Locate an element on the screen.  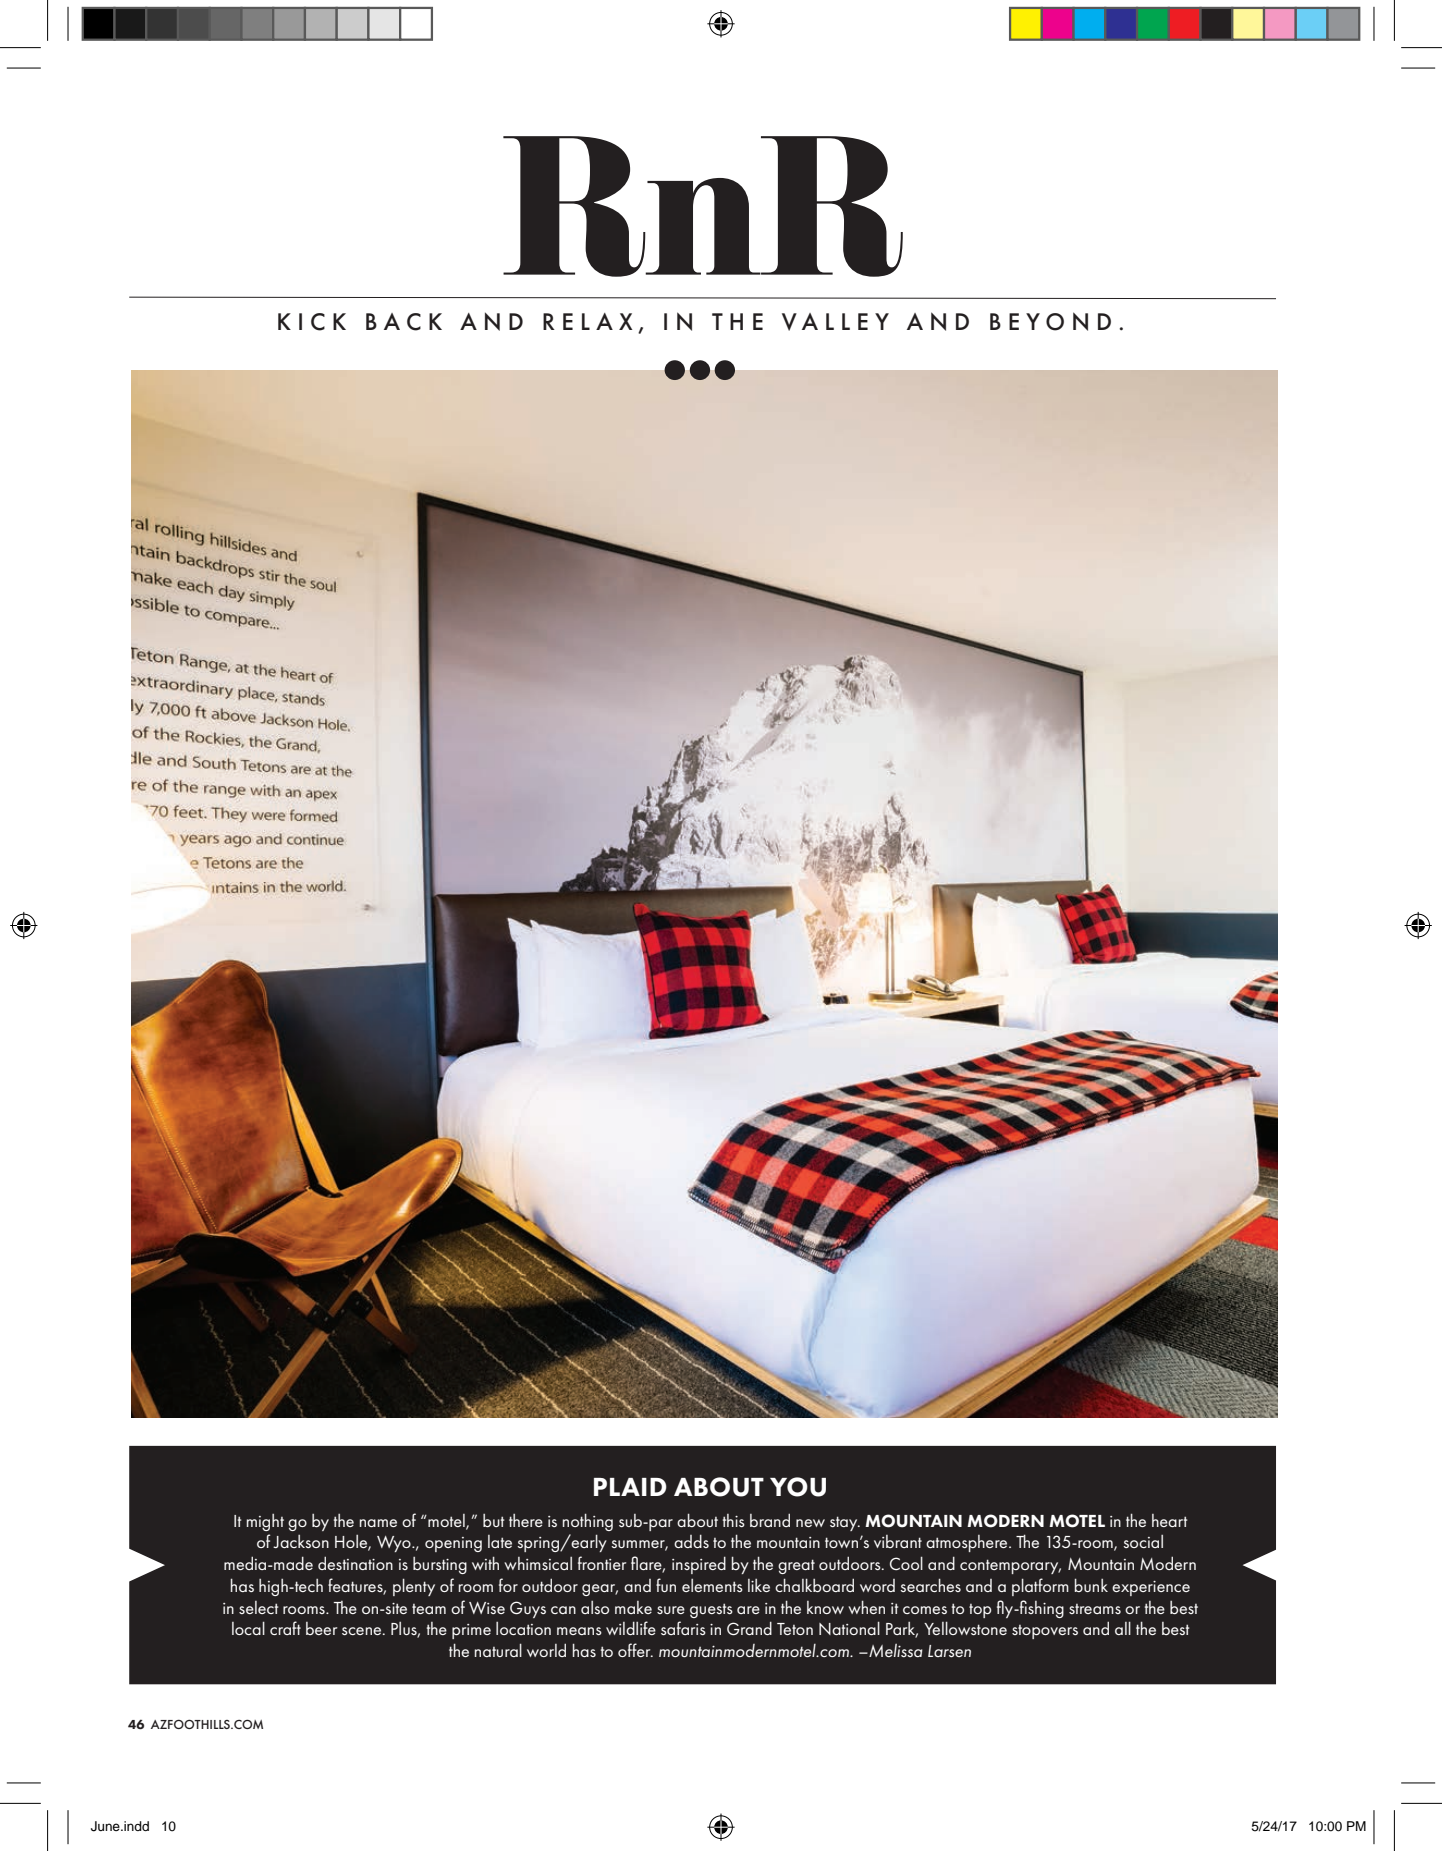
BEYOND is located at coordinates (1050, 321).
